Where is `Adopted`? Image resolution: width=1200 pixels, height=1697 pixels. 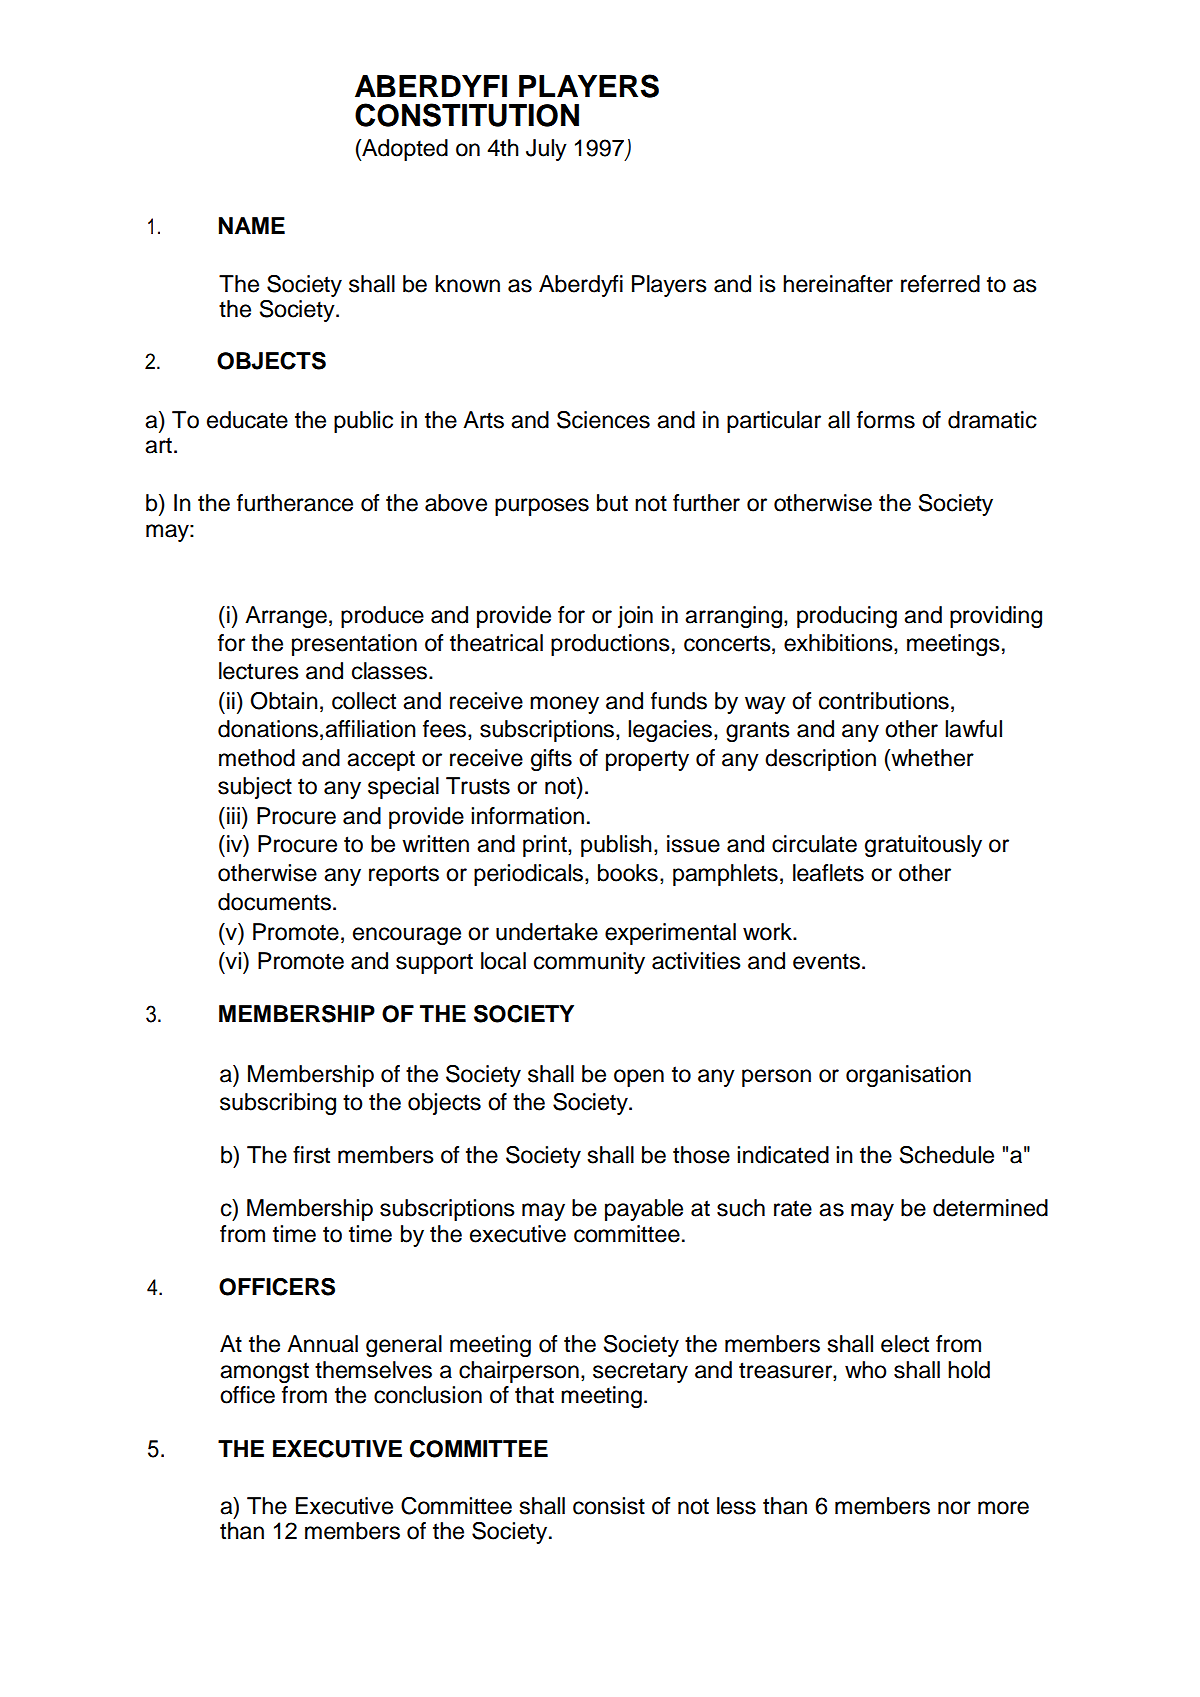
Adopted is located at coordinates (404, 150).
